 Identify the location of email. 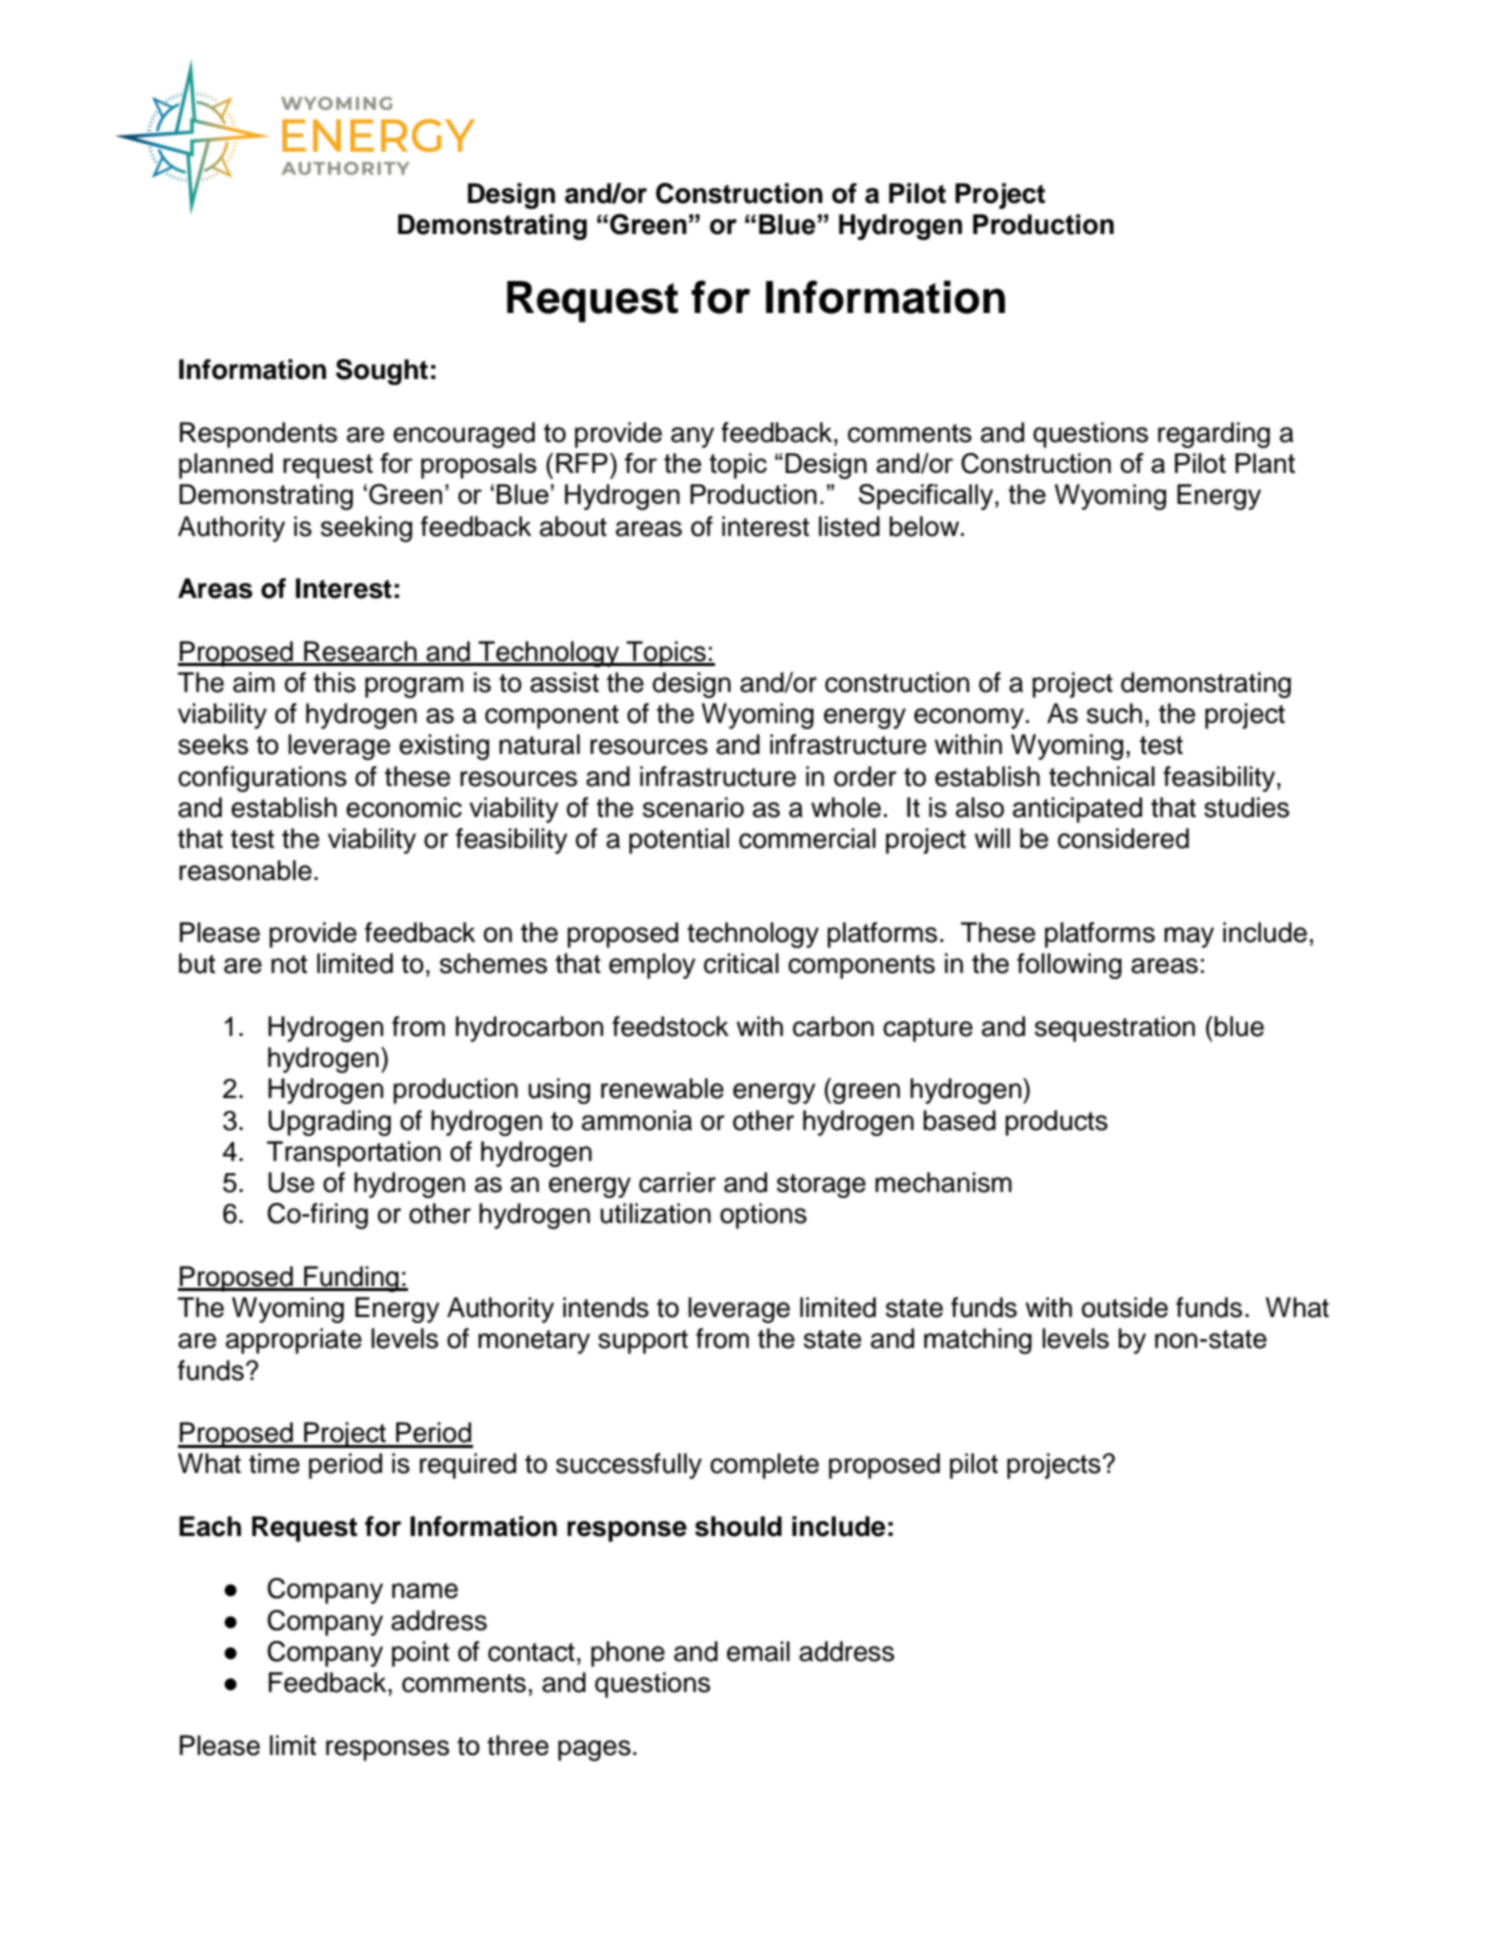
(758, 1651).
